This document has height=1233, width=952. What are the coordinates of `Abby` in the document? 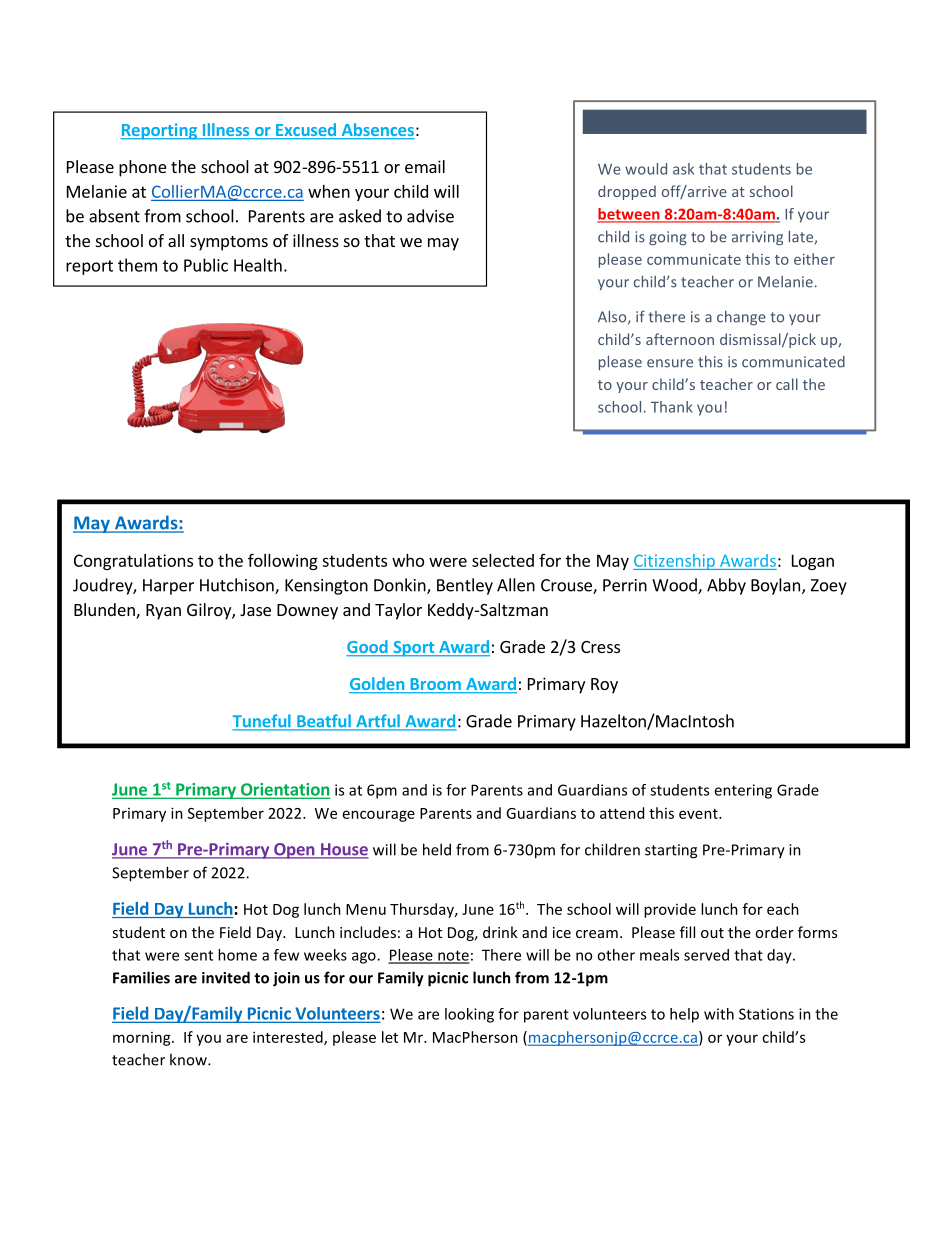 It's located at (726, 586).
